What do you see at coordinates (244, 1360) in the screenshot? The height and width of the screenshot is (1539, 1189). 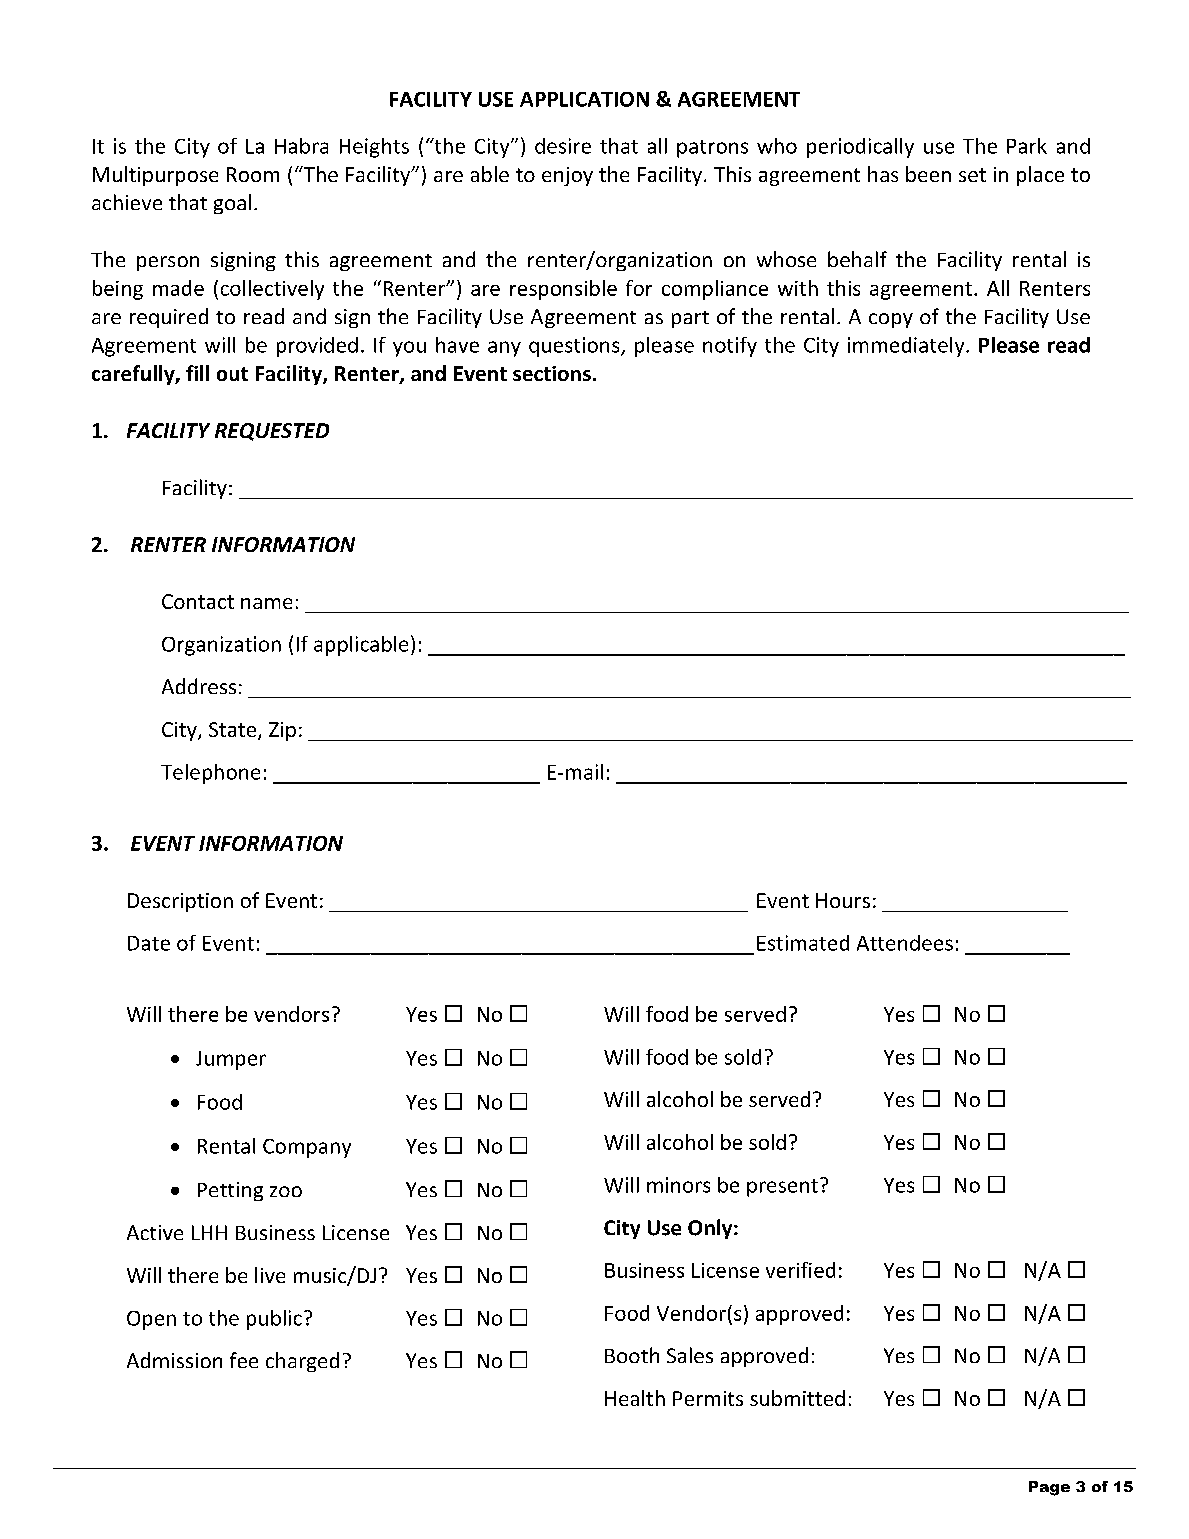 I see `fee` at bounding box center [244, 1360].
